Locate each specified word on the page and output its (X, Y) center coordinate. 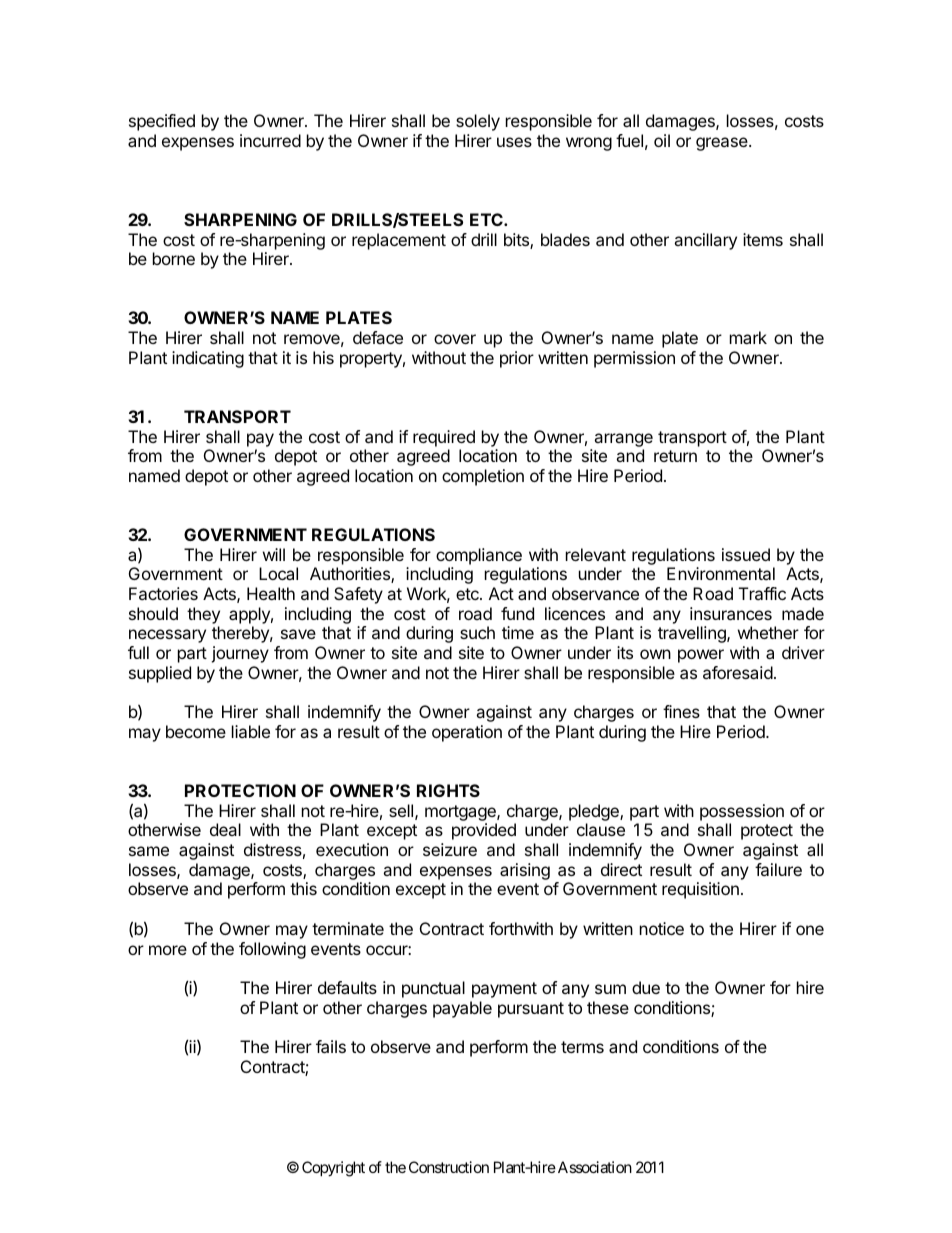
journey (240, 654)
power (701, 656)
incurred (270, 140)
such (477, 632)
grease (723, 144)
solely (478, 122)
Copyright (333, 1169)
